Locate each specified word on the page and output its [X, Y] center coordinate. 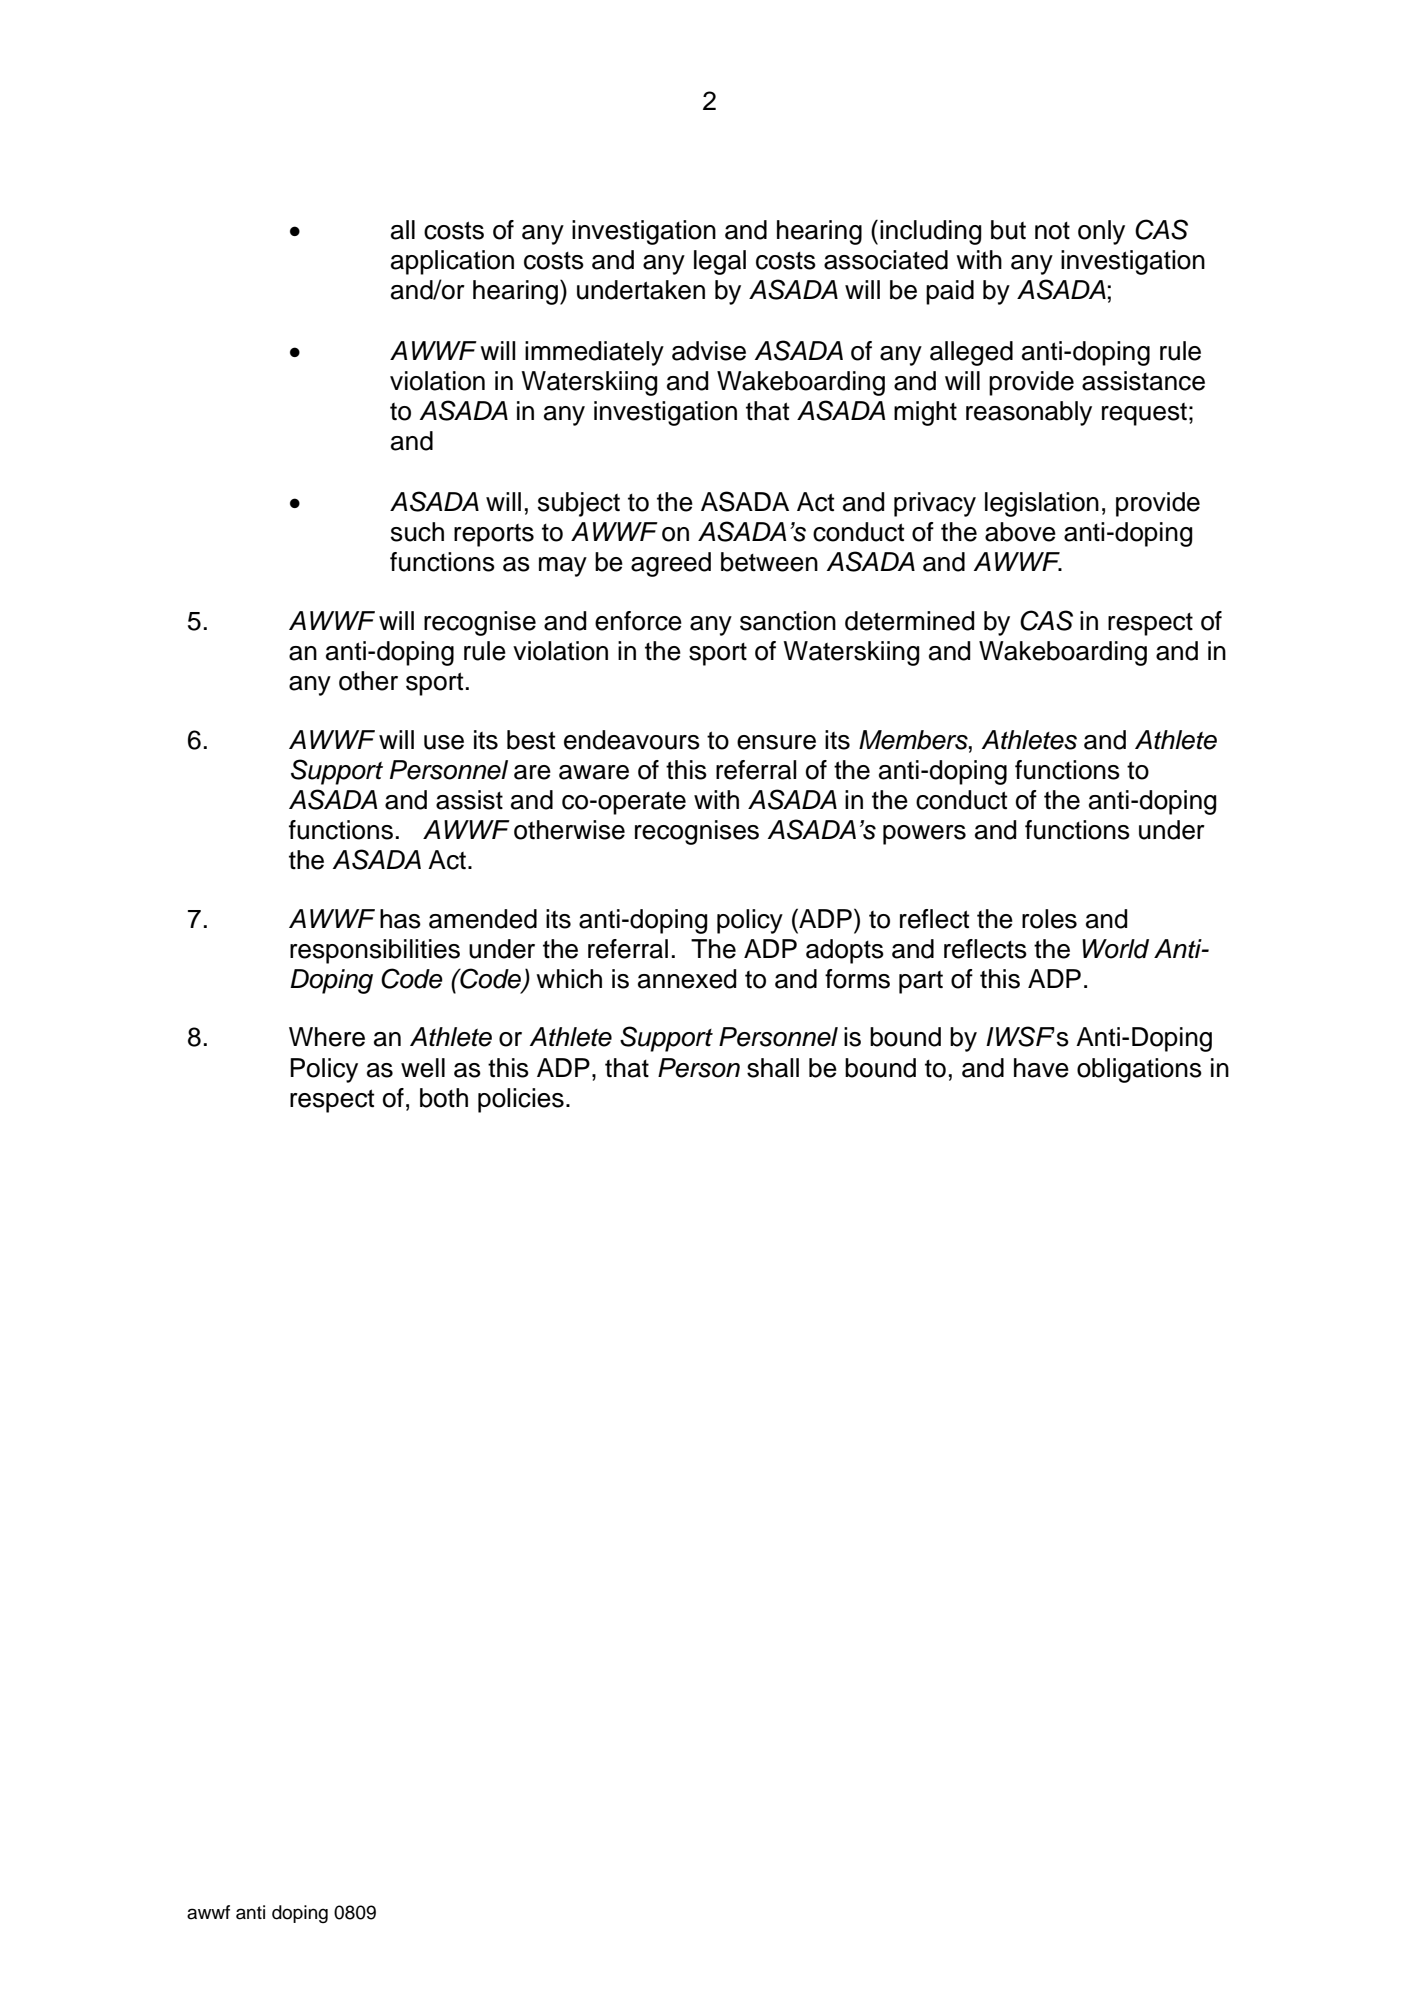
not [1052, 231]
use [444, 742]
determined [909, 621]
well [423, 1068]
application [452, 262]
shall [773, 1068]
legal [720, 262]
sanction [788, 621]
